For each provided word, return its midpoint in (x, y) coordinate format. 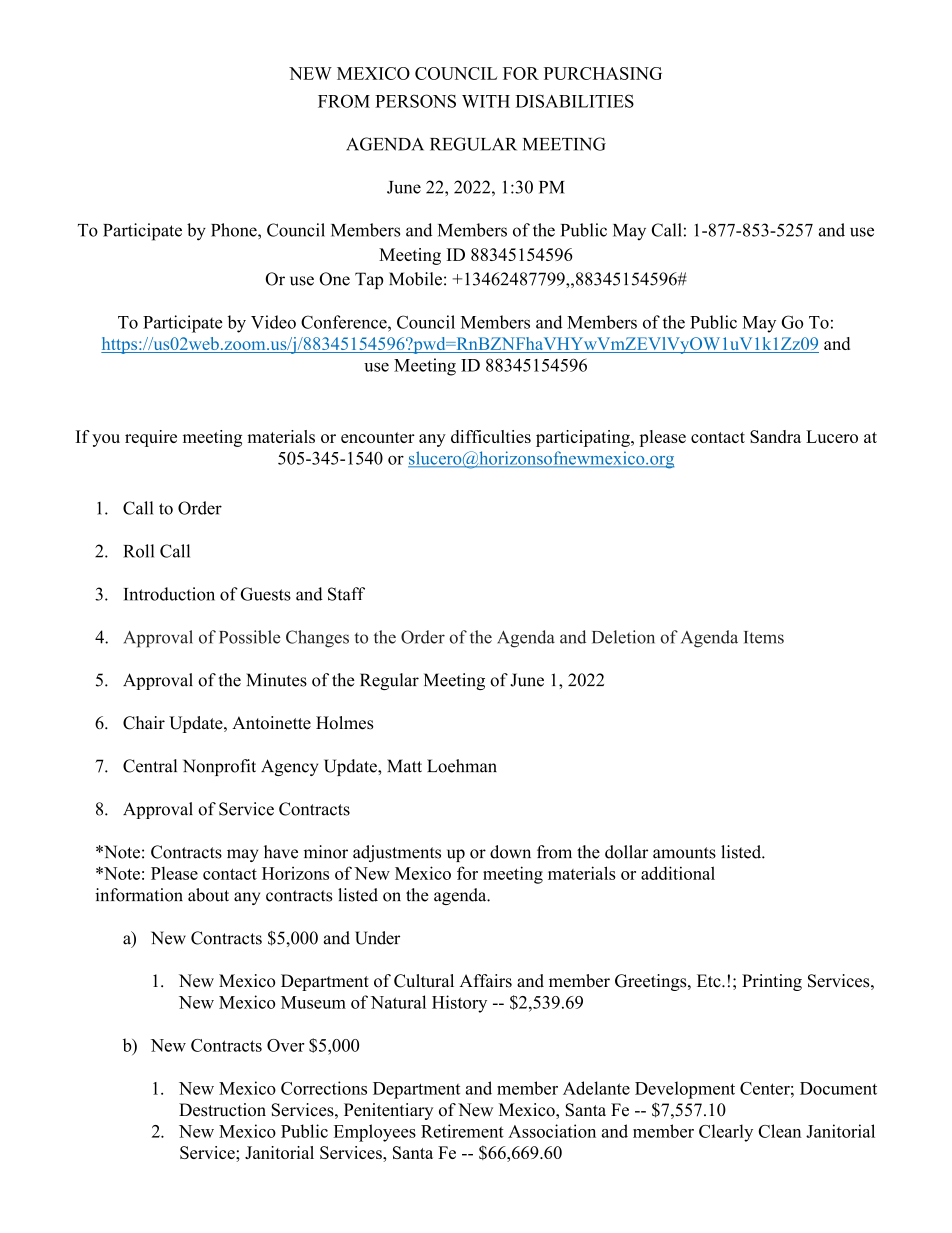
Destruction (222, 1110)
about (208, 895)
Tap (369, 280)
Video (273, 322)
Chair (144, 723)
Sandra (775, 436)
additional (678, 873)
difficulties (491, 436)
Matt (404, 766)
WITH (486, 101)
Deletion (623, 637)
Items (764, 637)
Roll (138, 551)
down (510, 852)
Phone (235, 230)
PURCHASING (603, 73)
